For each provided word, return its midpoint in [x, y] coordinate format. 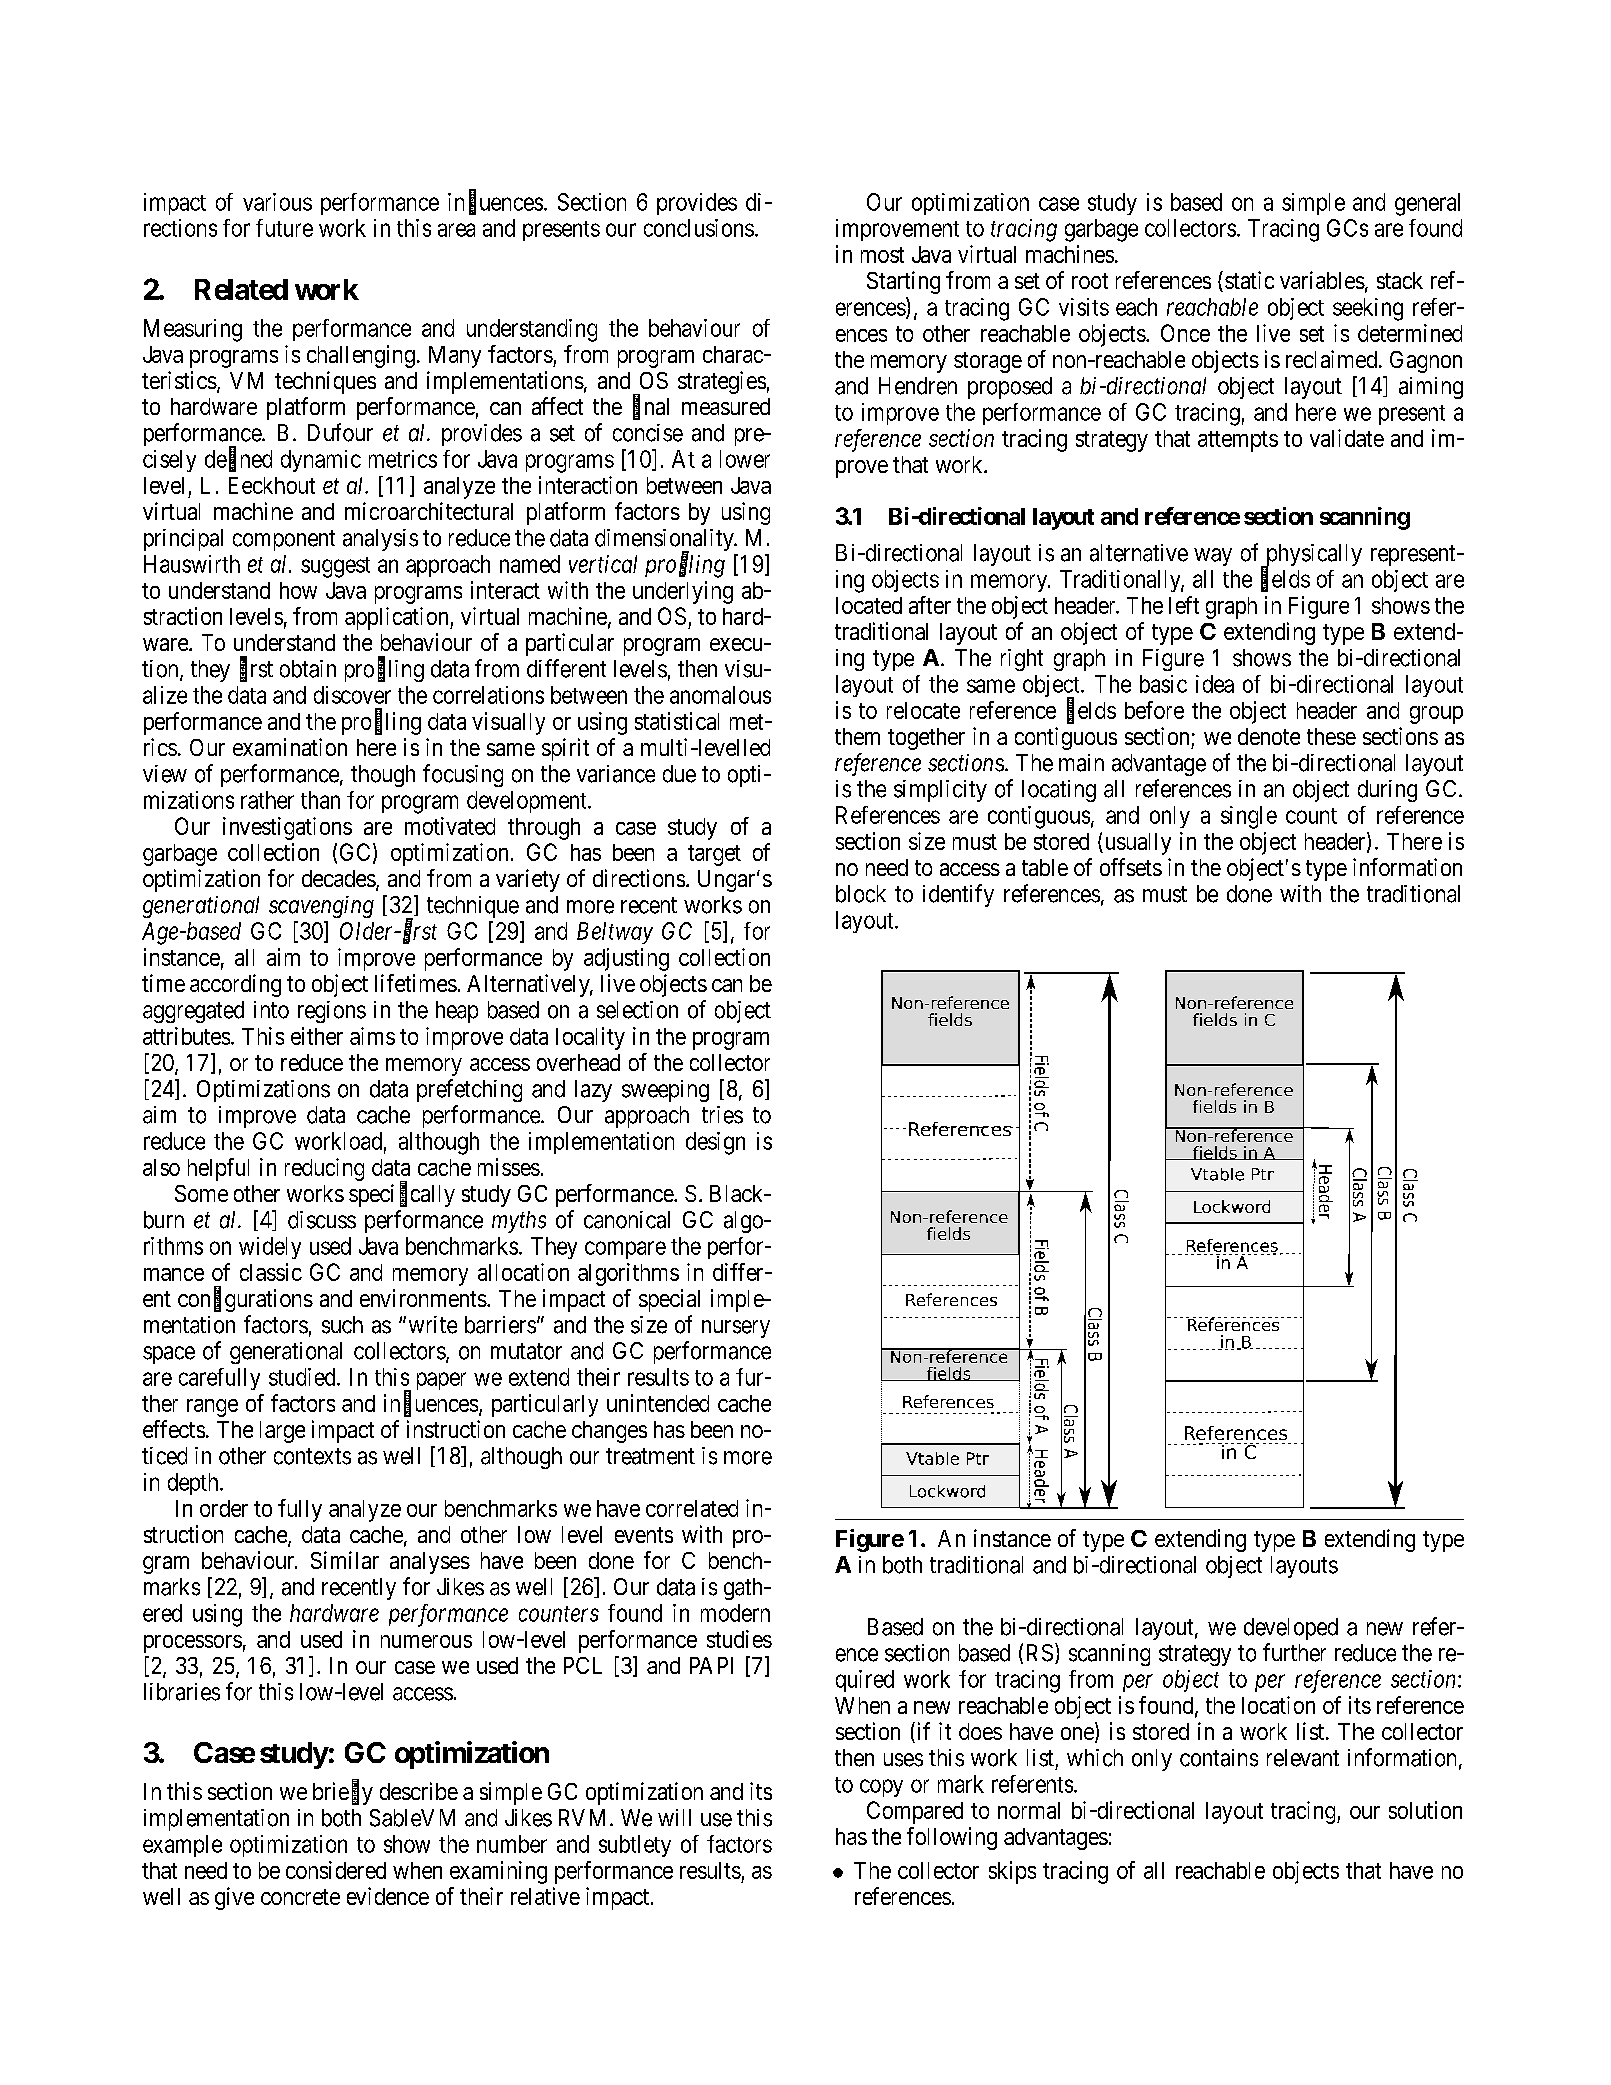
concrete [300, 1897]
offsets [1131, 867]
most [882, 255]
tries [722, 1115]
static [1249, 280]
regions [332, 1012]
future [284, 228]
